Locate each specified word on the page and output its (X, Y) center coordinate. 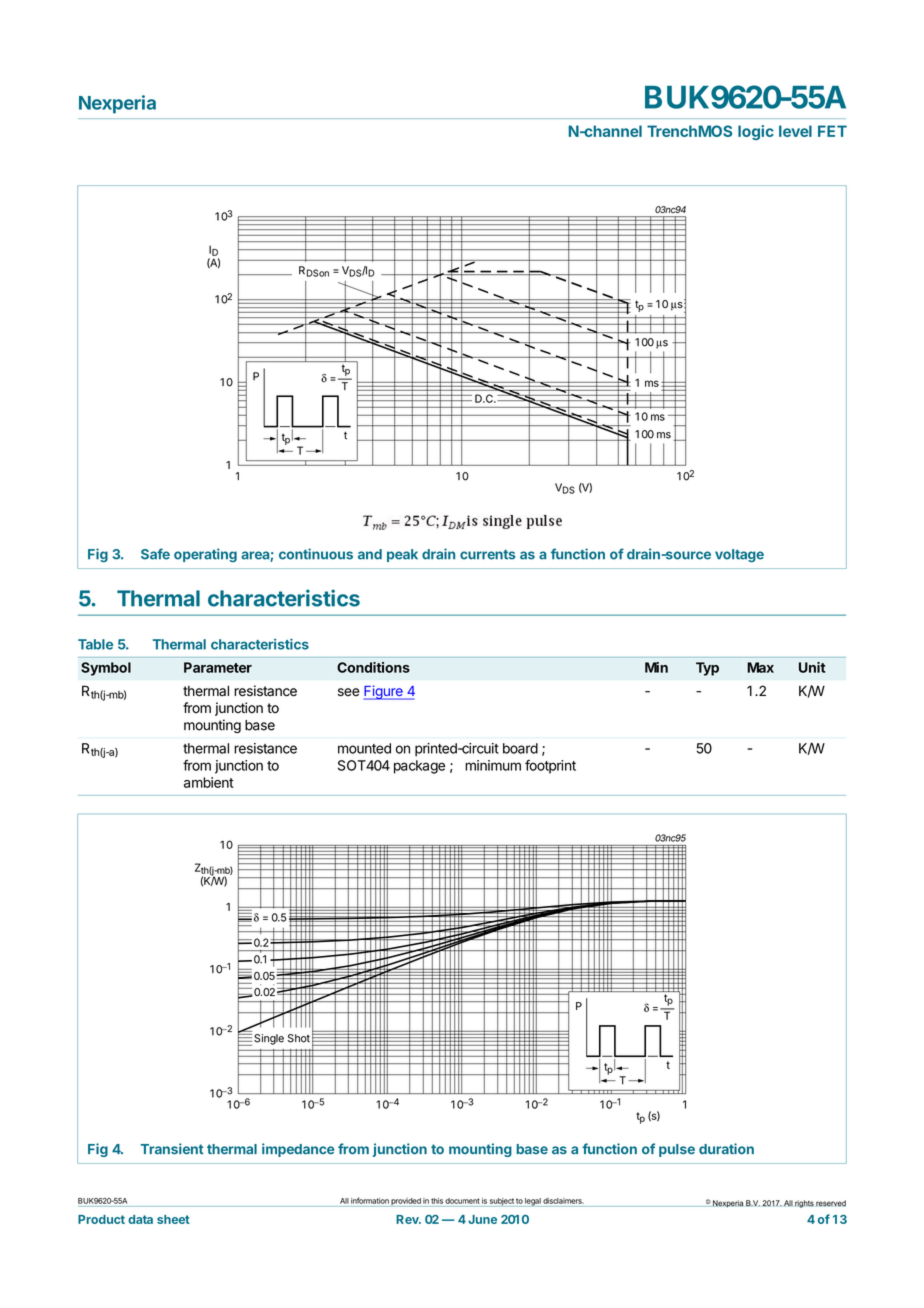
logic (756, 132)
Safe (155, 554)
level (795, 131)
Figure (384, 692)
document (462, 1201)
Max (760, 667)
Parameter (218, 667)
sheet (173, 1219)
